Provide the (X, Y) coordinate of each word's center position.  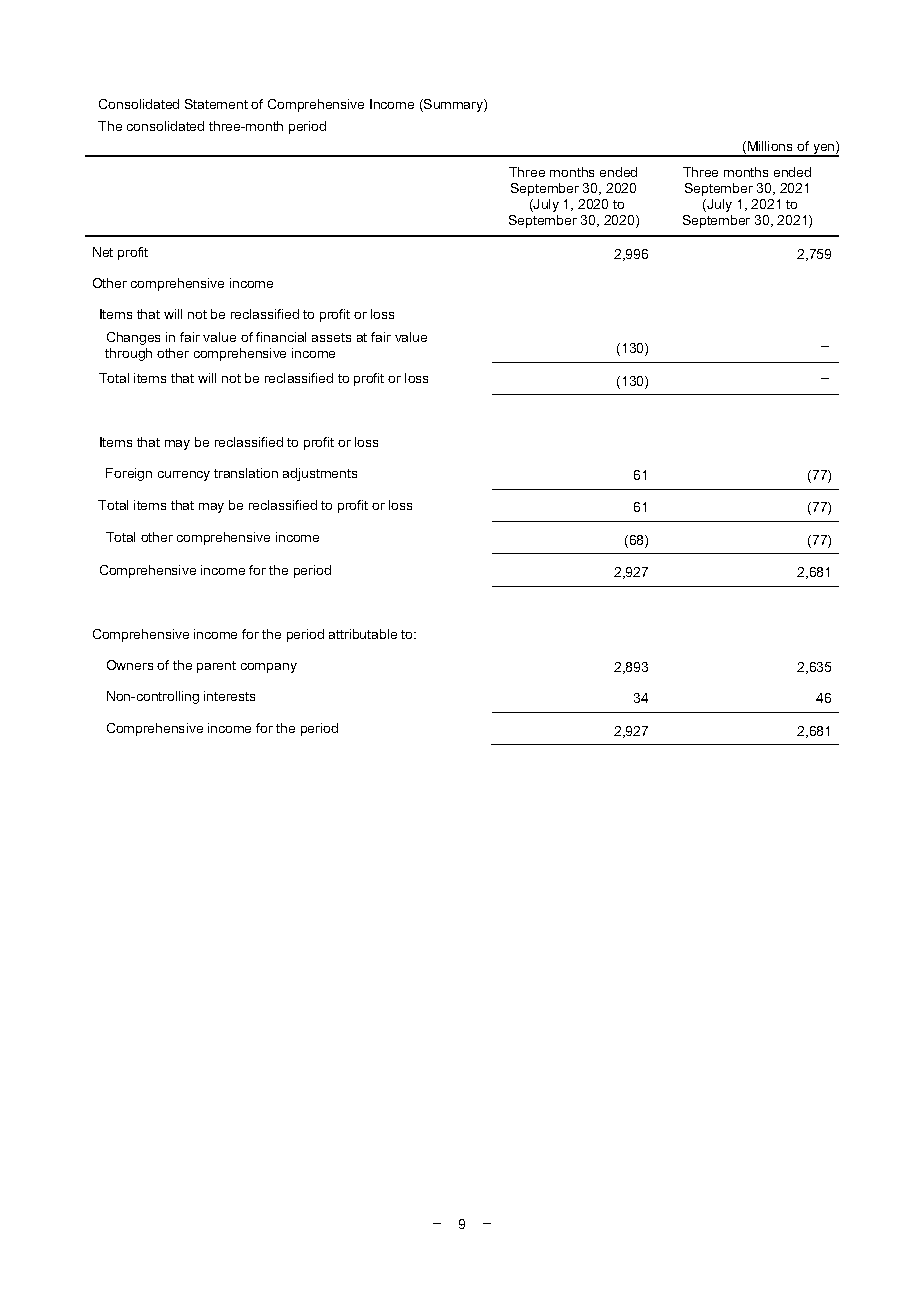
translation (246, 473)
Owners (130, 665)
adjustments (320, 474)
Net (103, 252)
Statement (216, 104)
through (128, 354)
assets (331, 337)
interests (229, 696)
